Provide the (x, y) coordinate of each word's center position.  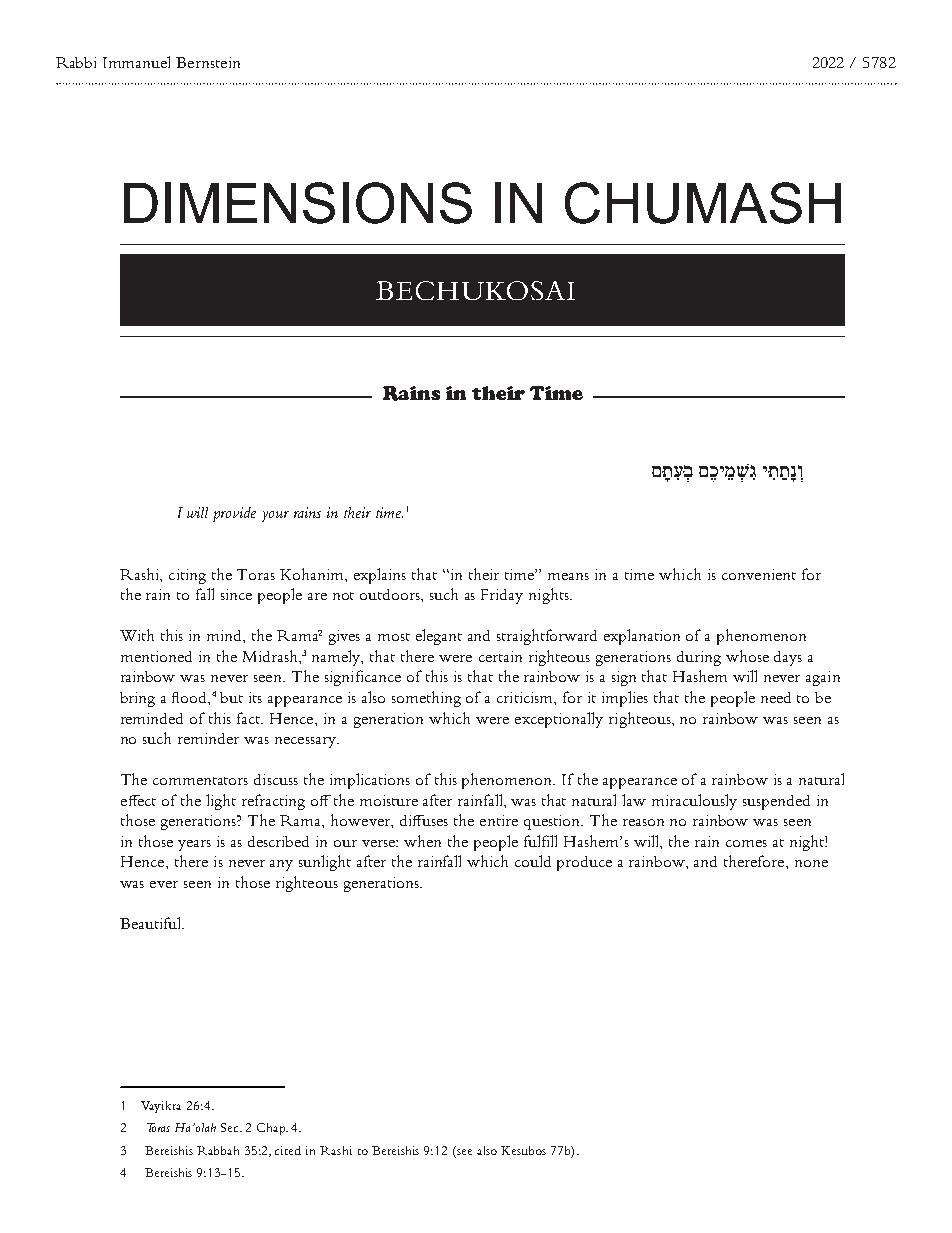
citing (187, 576)
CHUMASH (703, 203)
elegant (439, 637)
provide (234, 514)
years (194, 845)
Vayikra (161, 1107)
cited (288, 1150)
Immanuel (136, 62)
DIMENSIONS (298, 203)
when (422, 841)
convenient (759, 574)
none (811, 863)
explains (380, 576)
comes (746, 843)
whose (747, 656)
